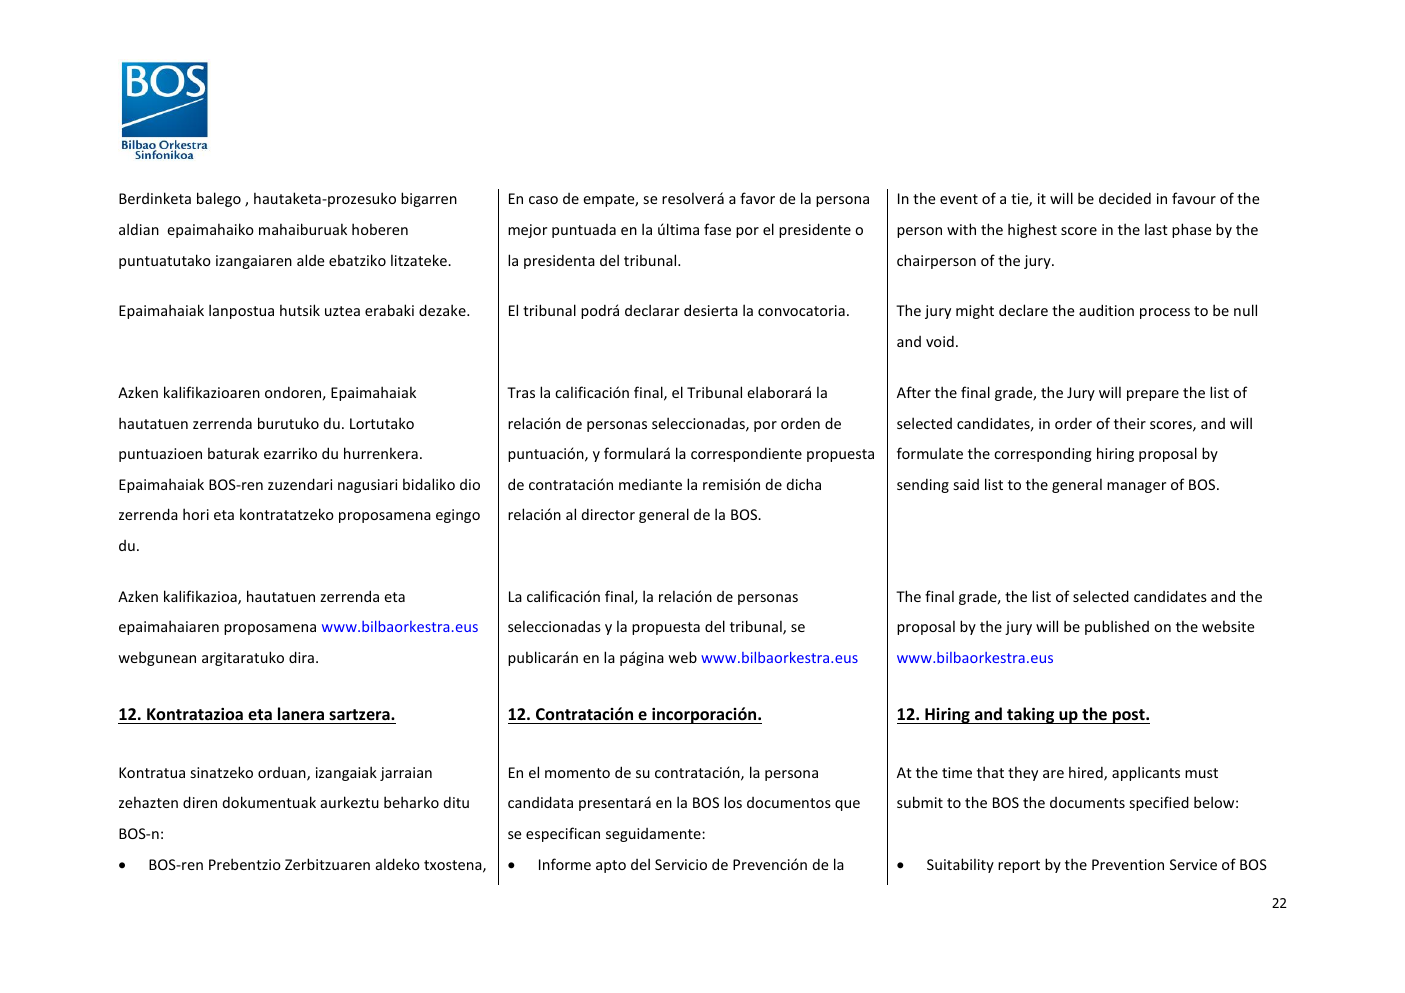 This screenshot has width=1405, height=993. What do you see at coordinates (1136, 487) in the screenshot?
I see `manager` at bounding box center [1136, 487].
